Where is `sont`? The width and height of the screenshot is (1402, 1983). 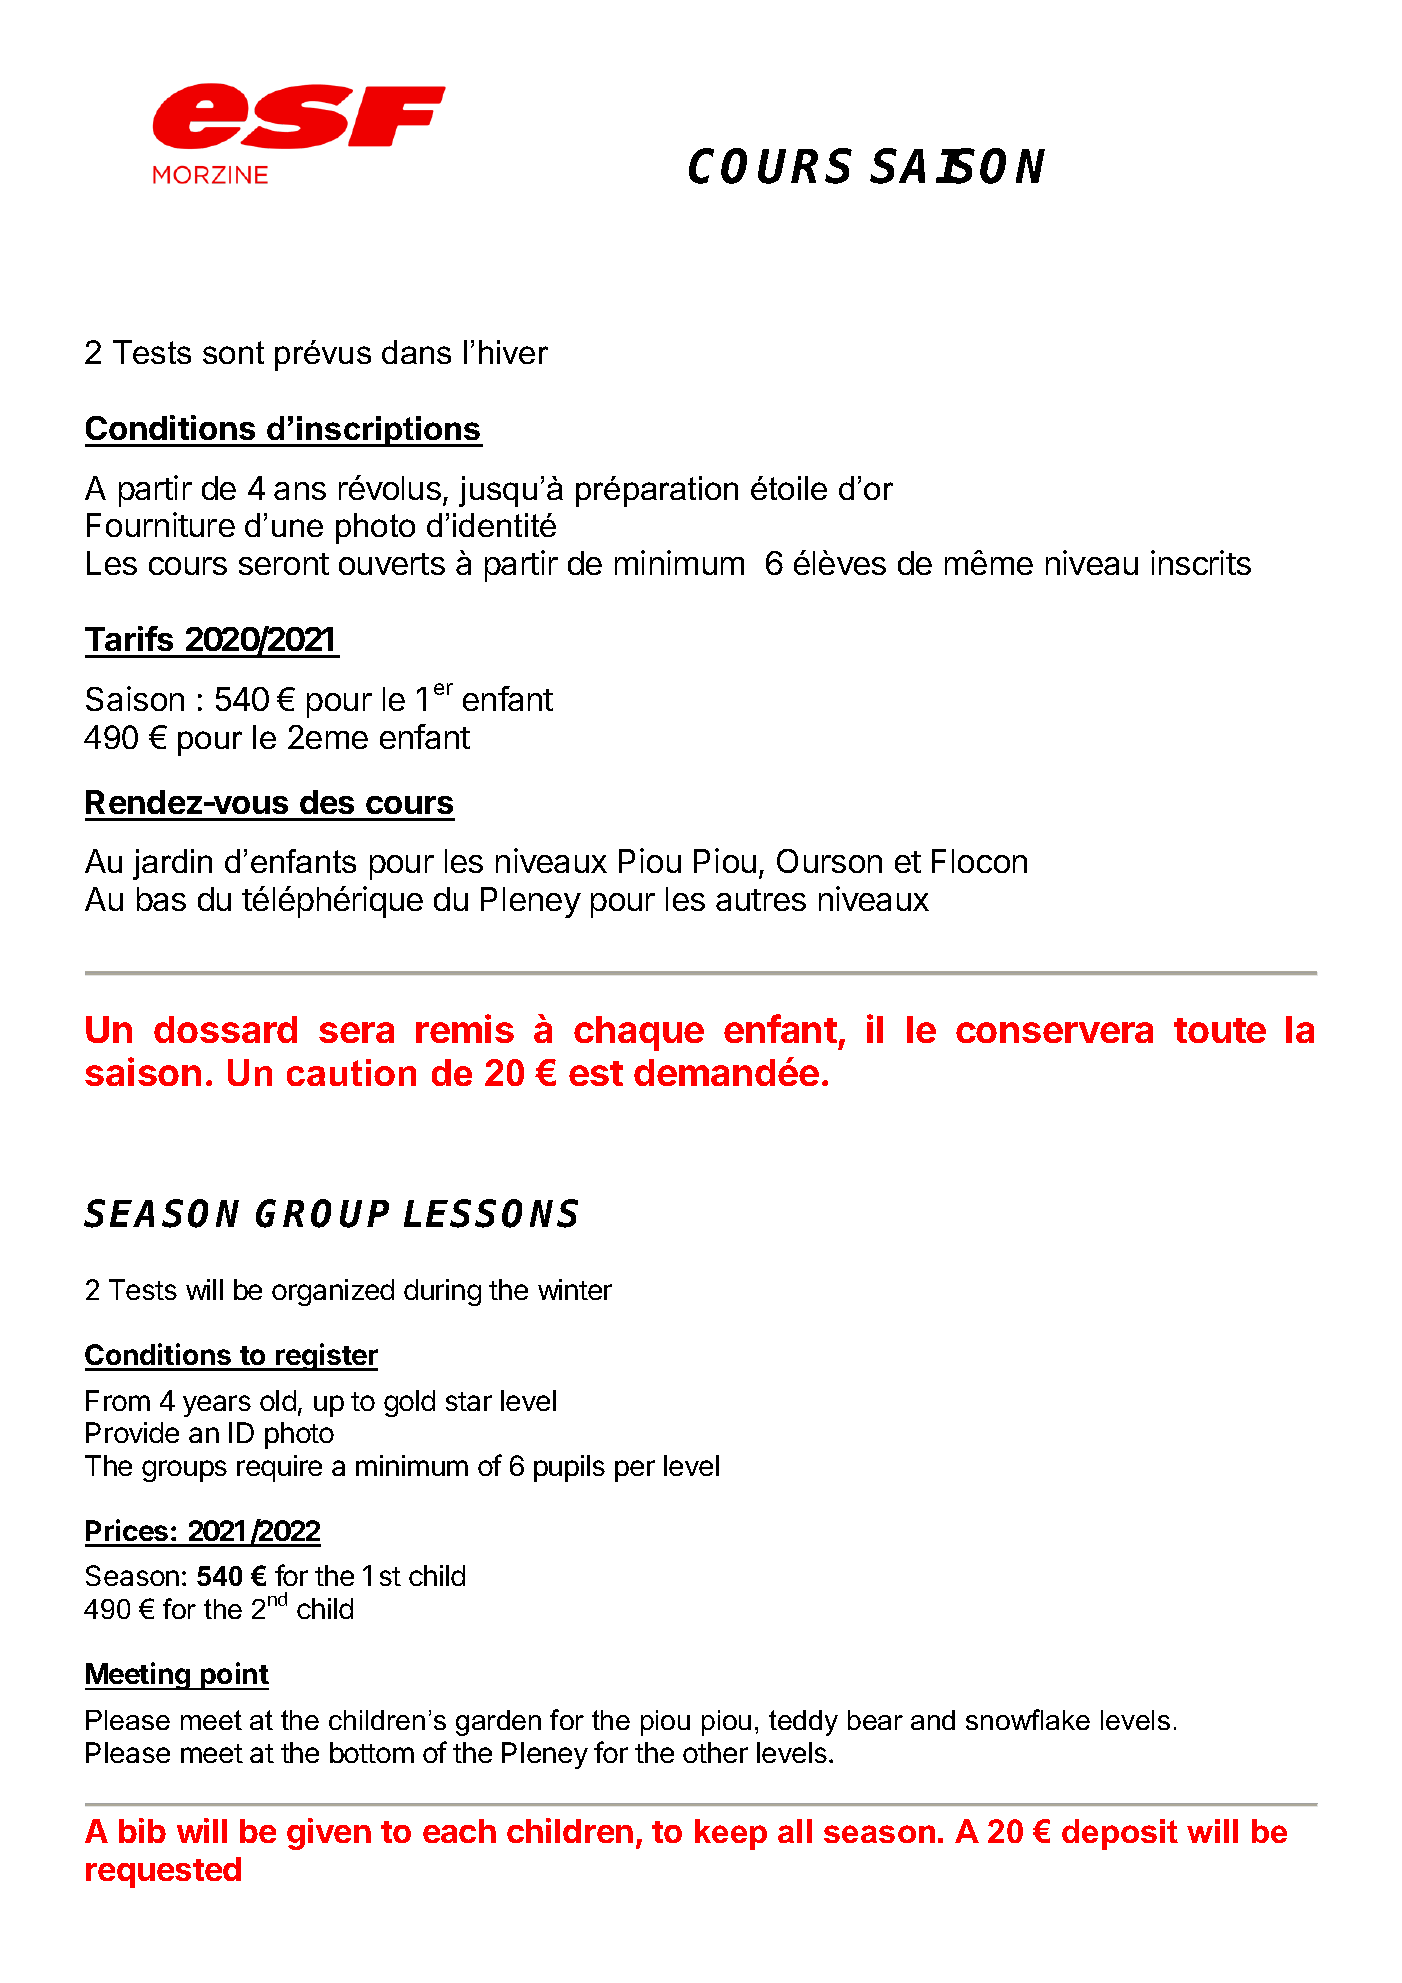
sont is located at coordinates (233, 352).
